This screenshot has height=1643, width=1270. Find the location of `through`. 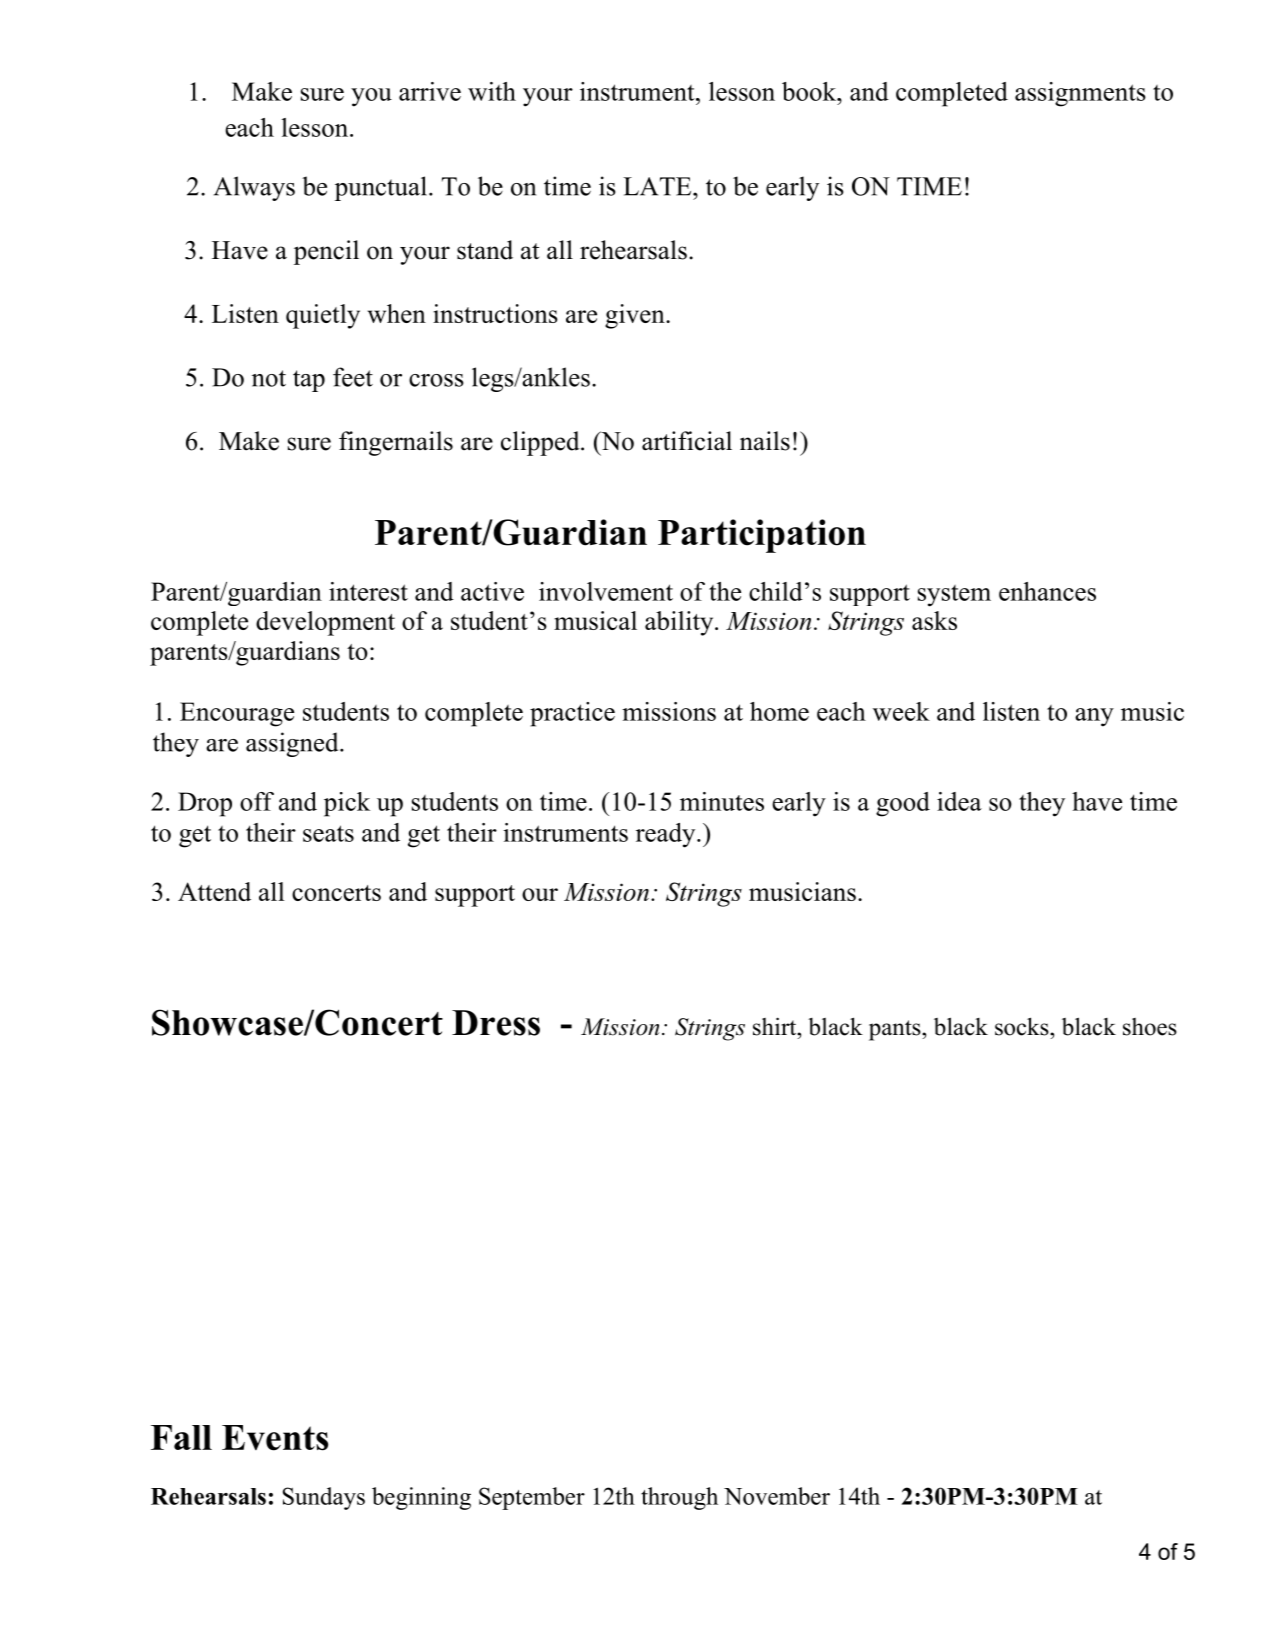

through is located at coordinates (679, 1498).
